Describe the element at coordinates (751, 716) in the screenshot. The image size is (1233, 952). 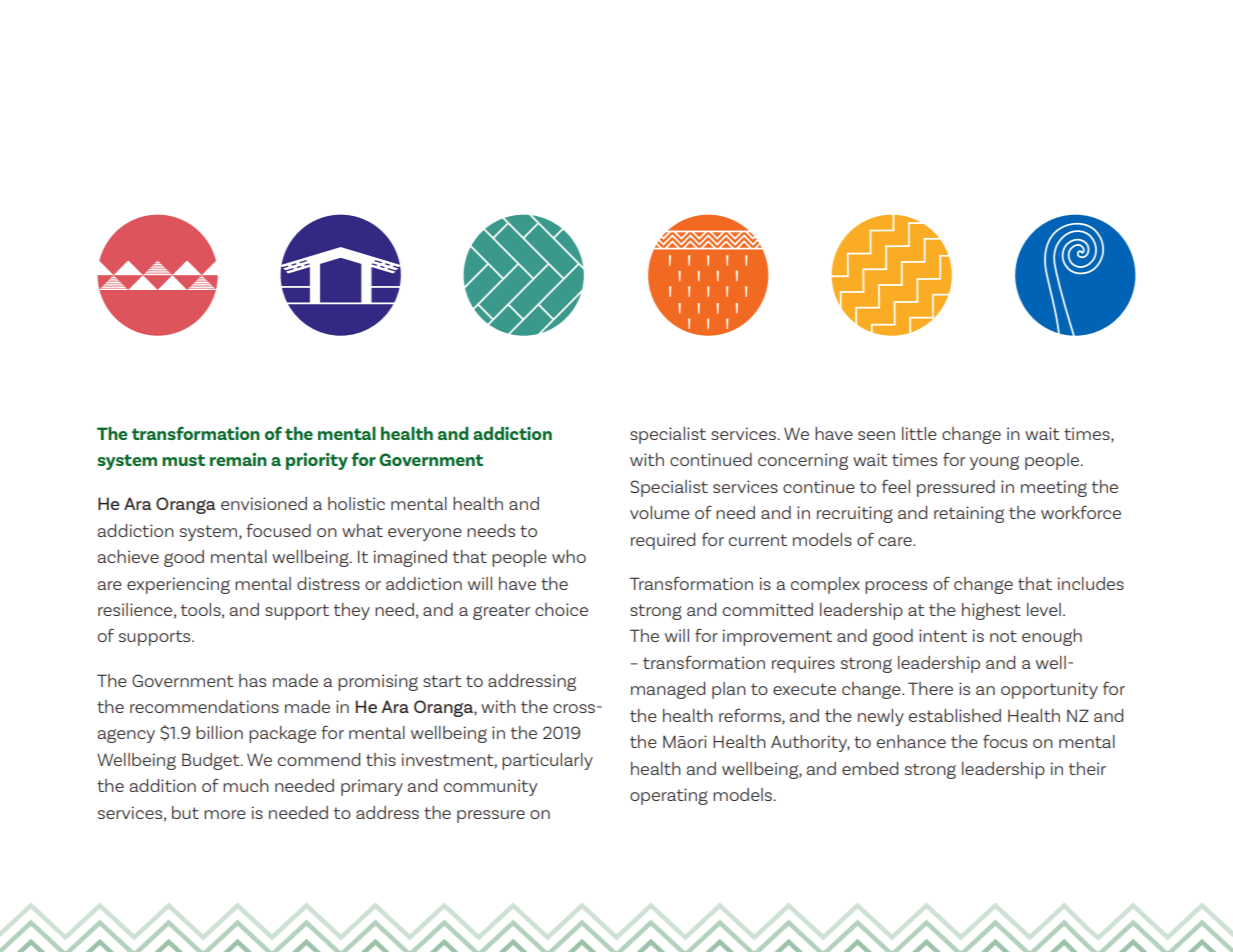
I see `reforms` at that location.
